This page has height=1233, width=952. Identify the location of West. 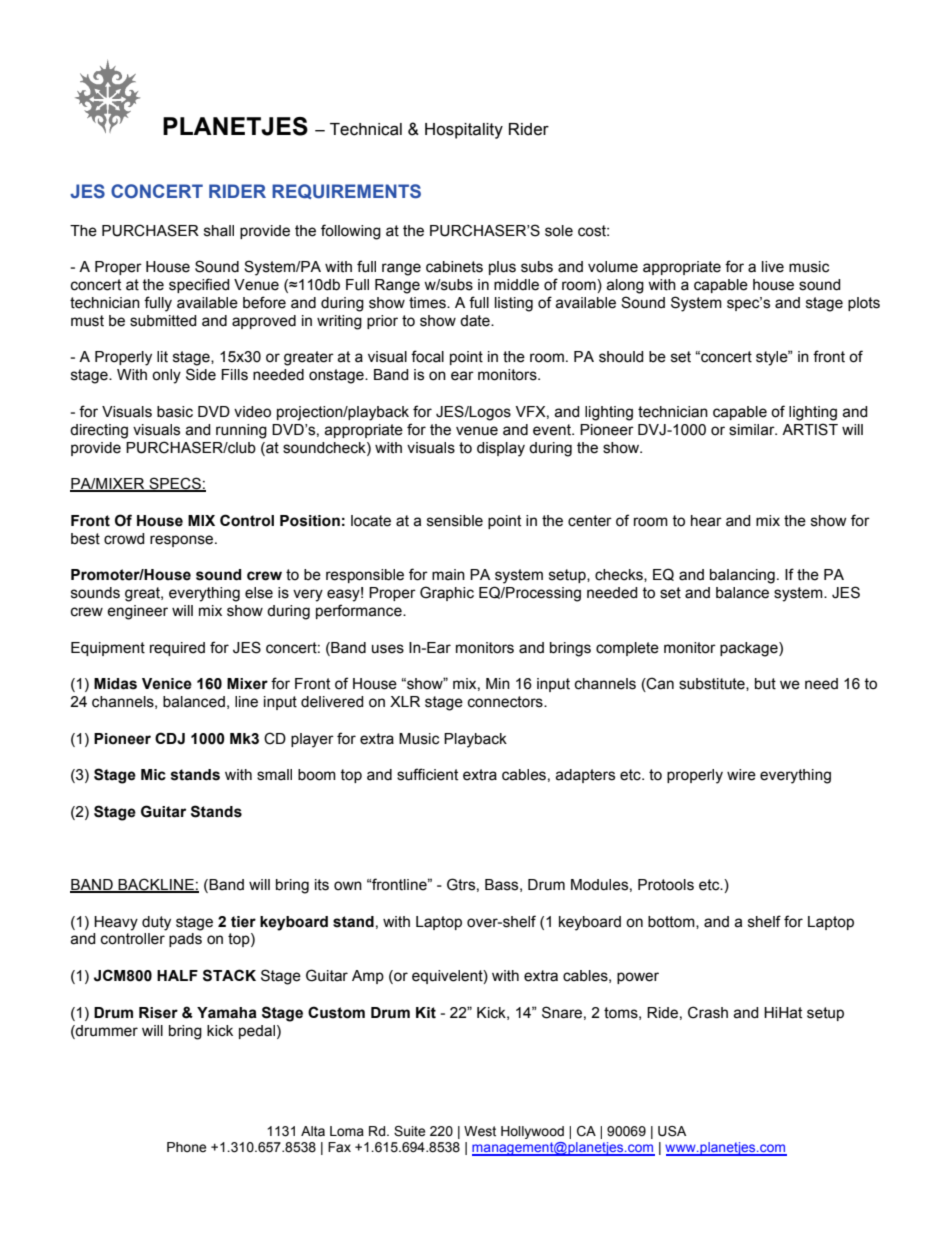
(480, 1131).
